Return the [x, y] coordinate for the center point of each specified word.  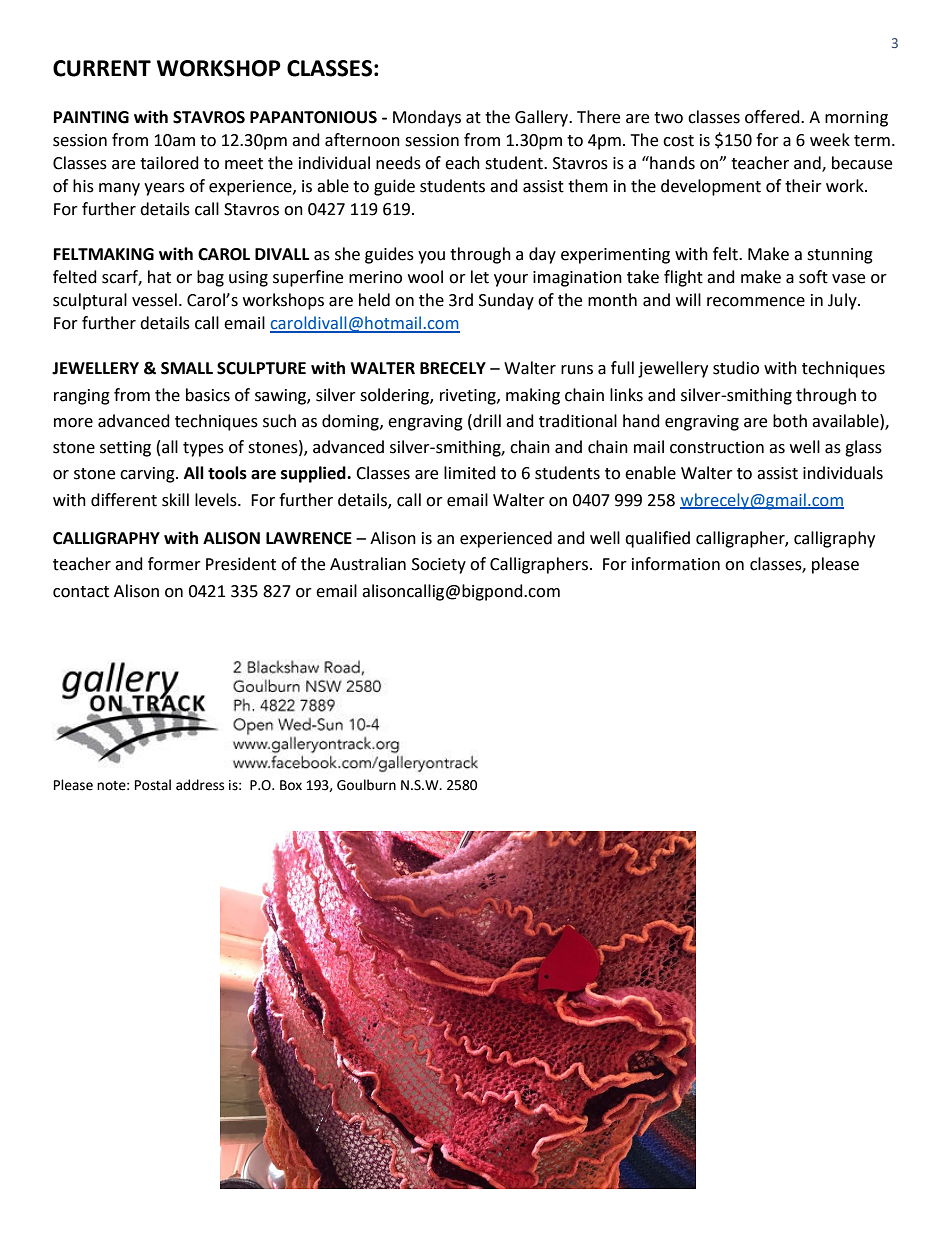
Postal [153, 785]
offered [773, 117]
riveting [469, 397]
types [203, 449]
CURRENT [102, 68]
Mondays [427, 118]
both [790, 421]
